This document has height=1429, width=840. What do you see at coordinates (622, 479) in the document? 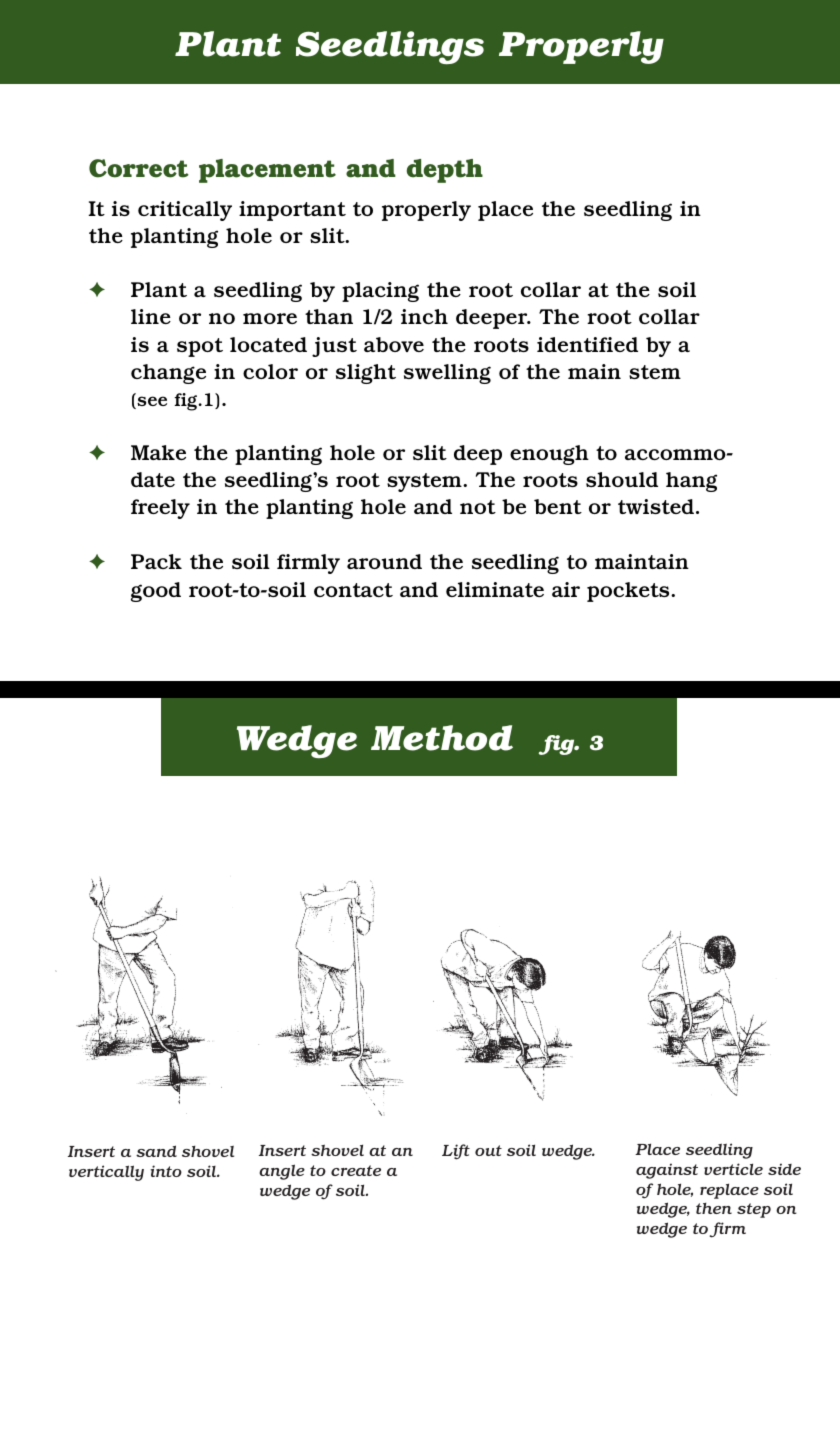
I see `should` at bounding box center [622, 479].
